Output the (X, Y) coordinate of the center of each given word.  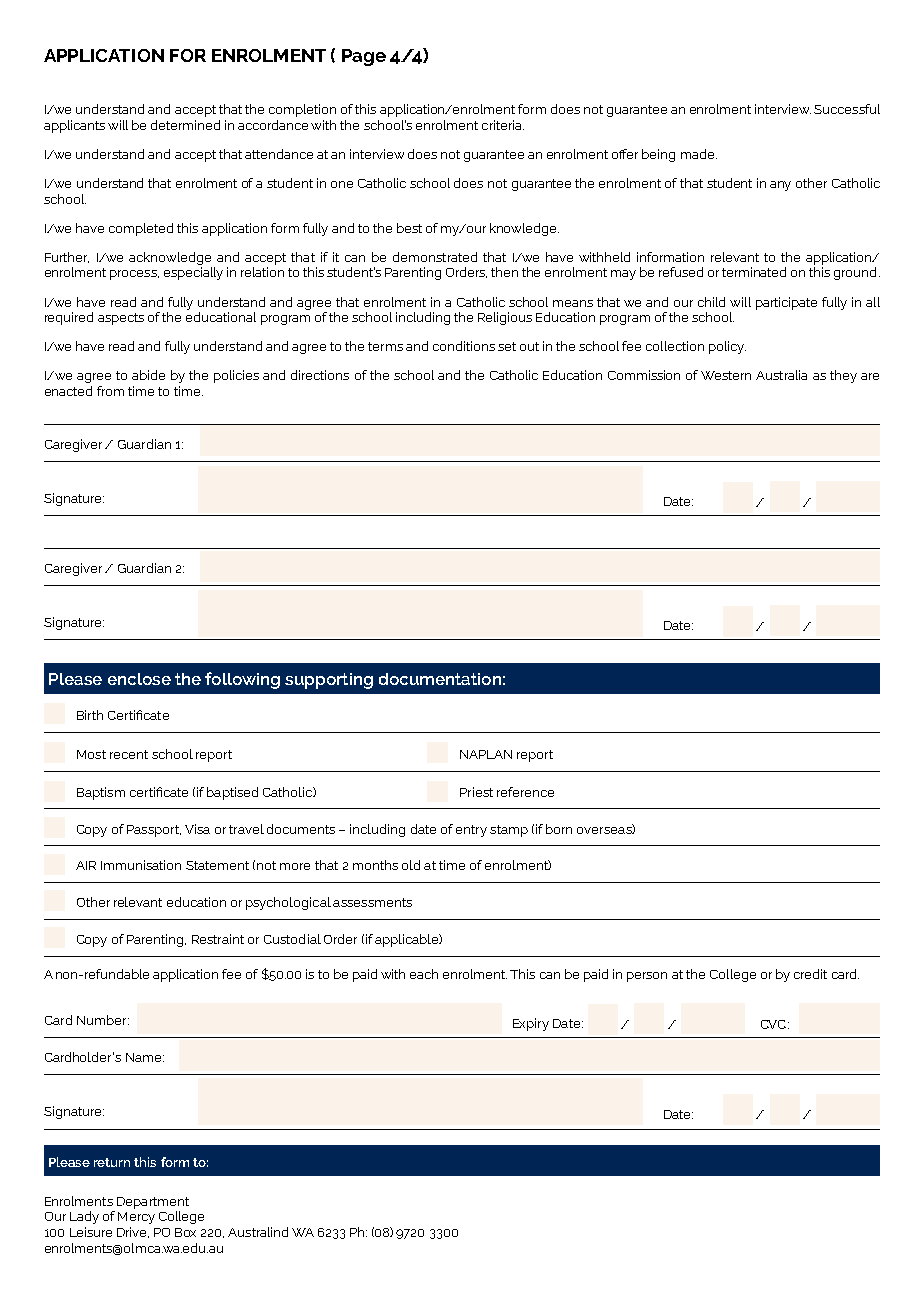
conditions (464, 346)
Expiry (531, 1024)
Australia (781, 375)
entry (471, 831)
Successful (847, 109)
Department (153, 1203)
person (647, 977)
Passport (154, 831)
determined (185, 125)
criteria (503, 125)
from (110, 391)
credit (810, 974)
